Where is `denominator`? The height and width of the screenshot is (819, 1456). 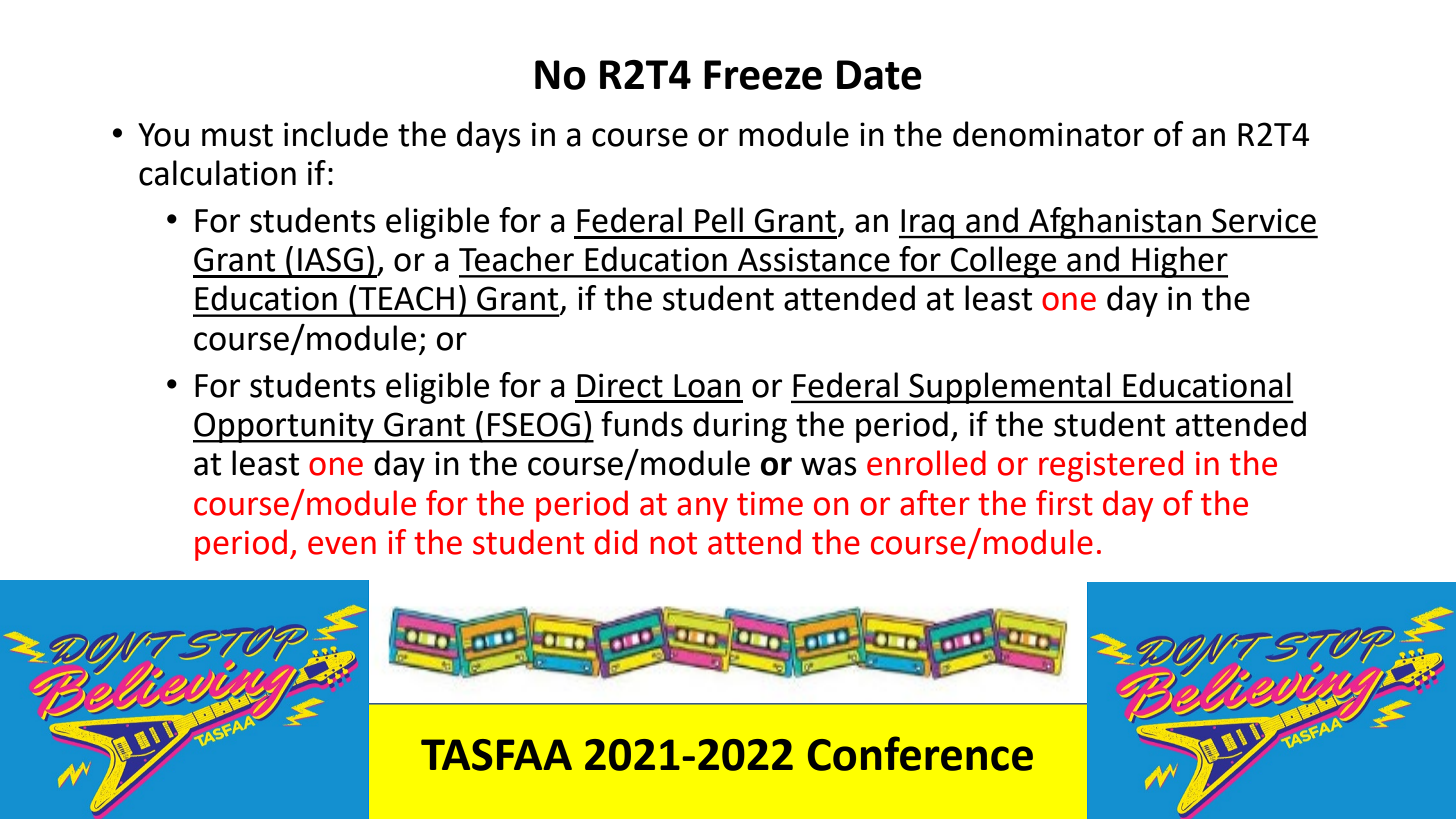 denominator is located at coordinates (1048, 134).
